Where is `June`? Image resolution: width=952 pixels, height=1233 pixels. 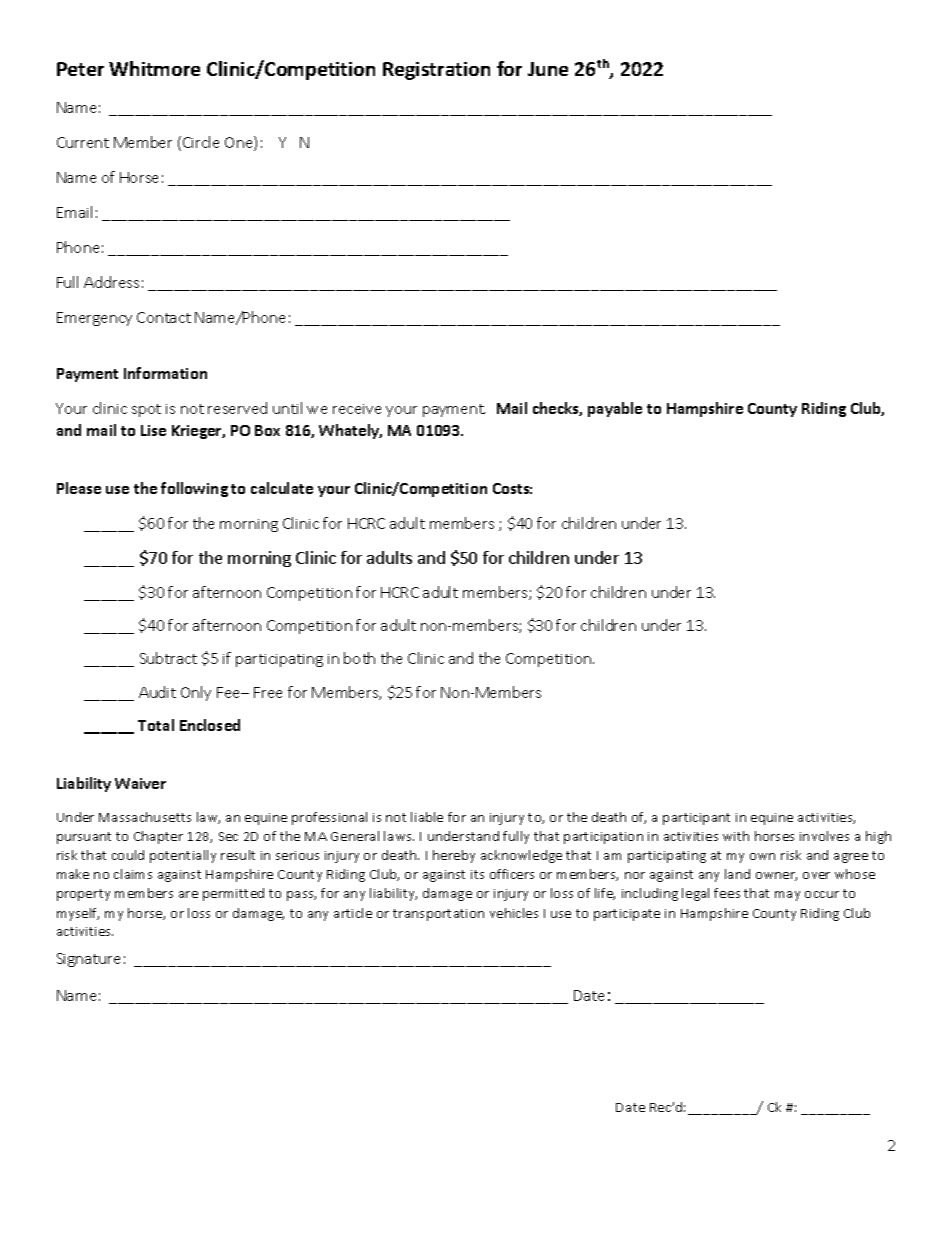 June is located at coordinates (548, 69).
